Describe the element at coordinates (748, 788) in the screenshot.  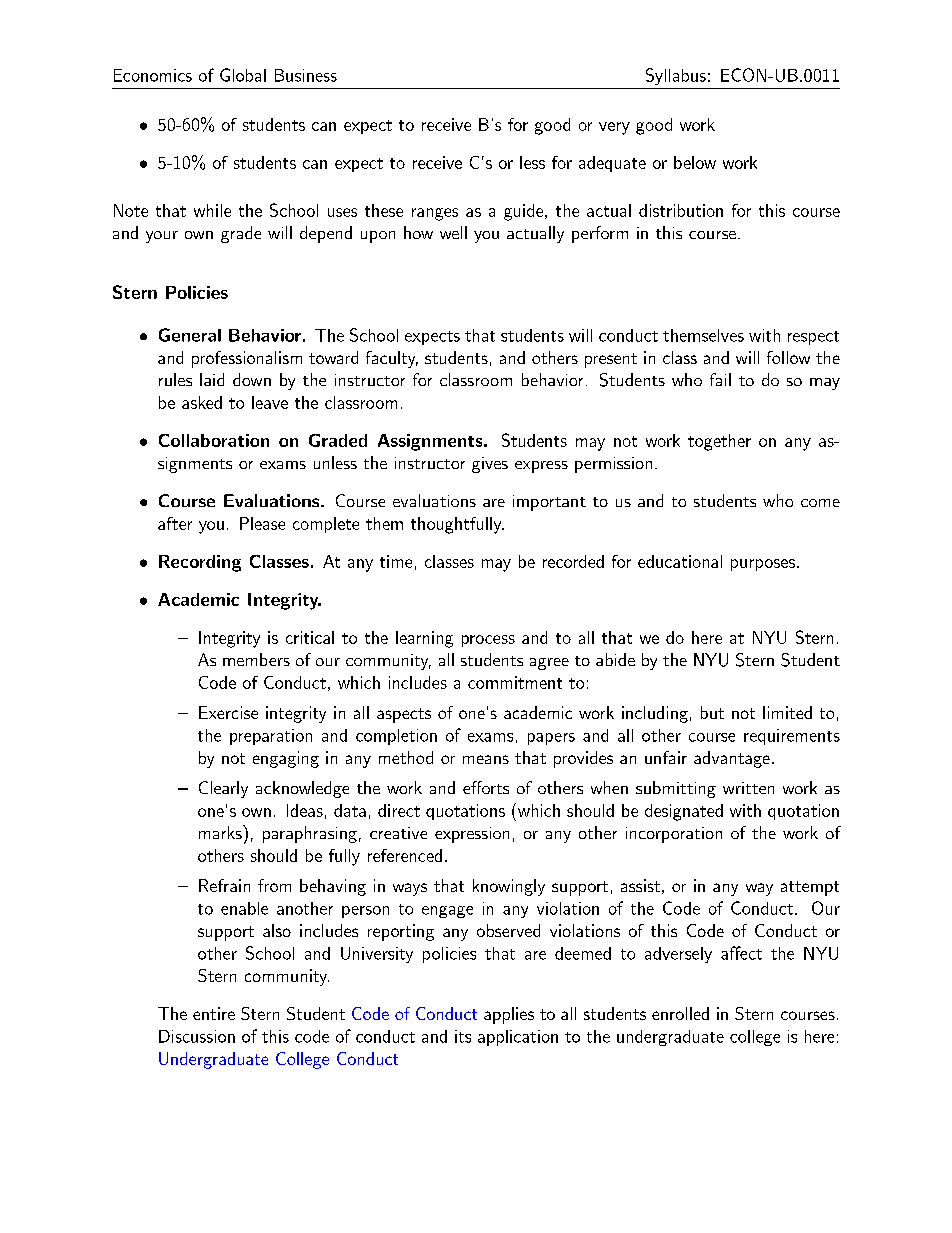
I see `written` at that location.
